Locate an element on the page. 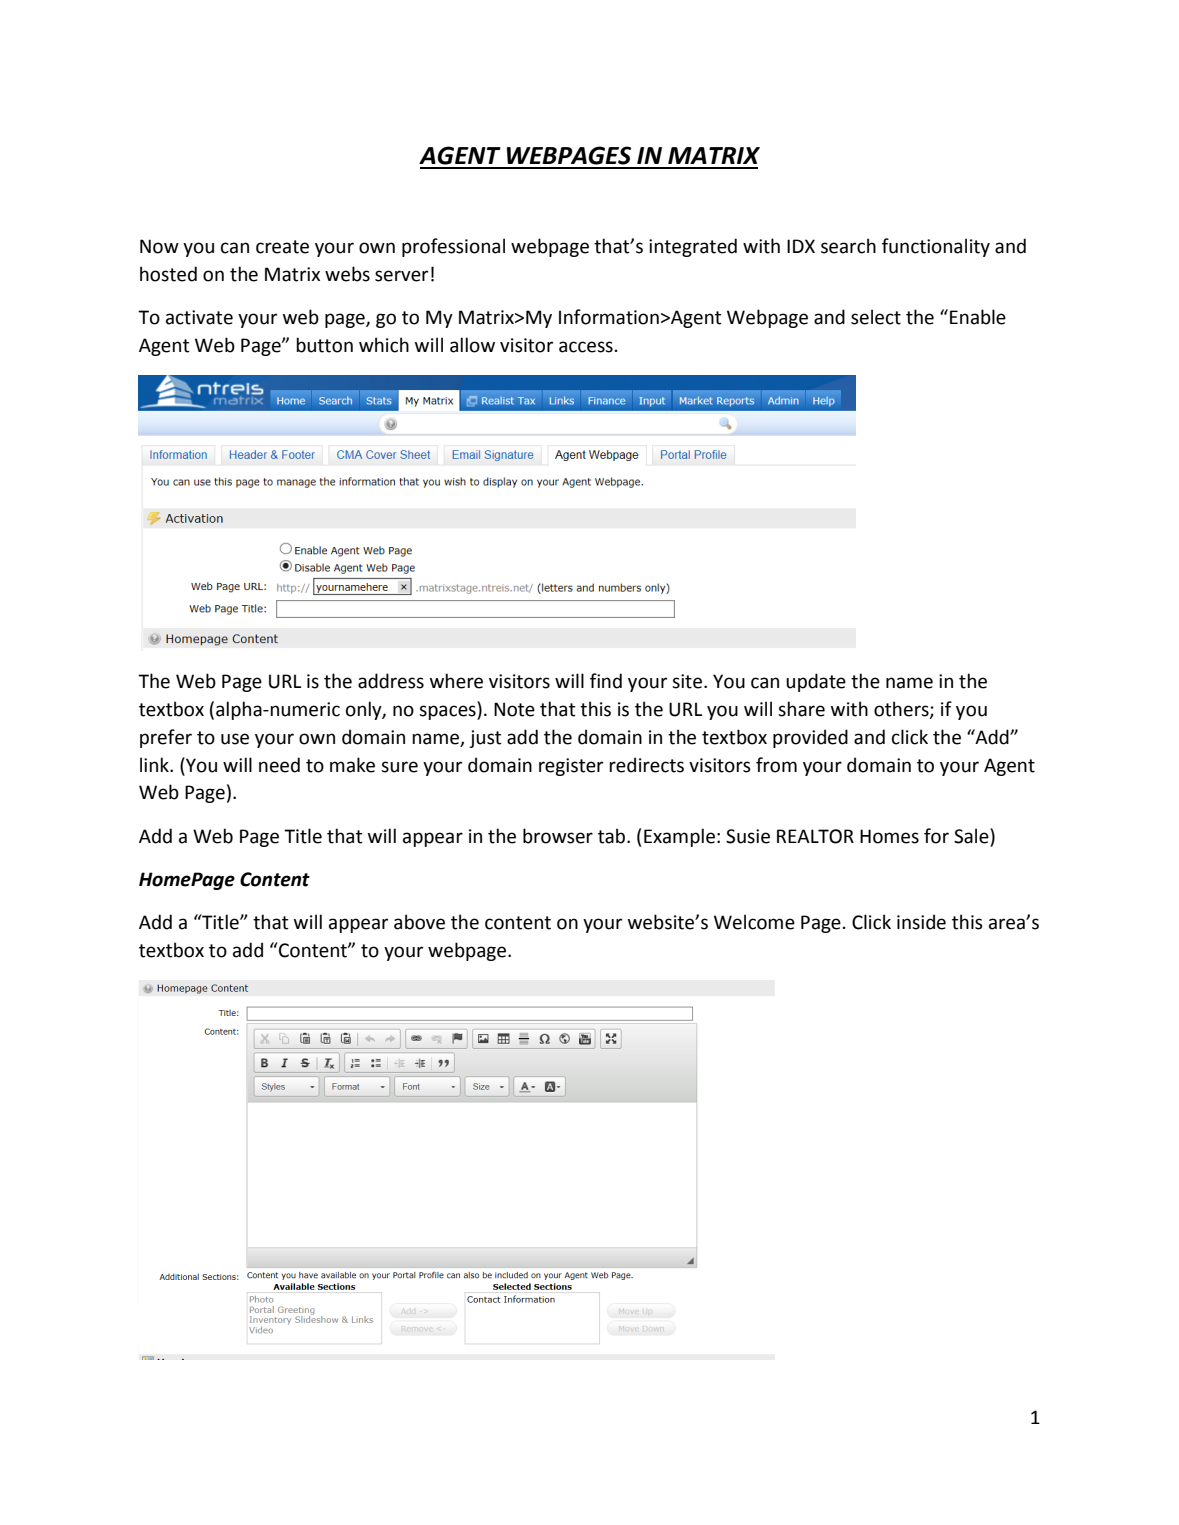  update is located at coordinates (816, 682).
